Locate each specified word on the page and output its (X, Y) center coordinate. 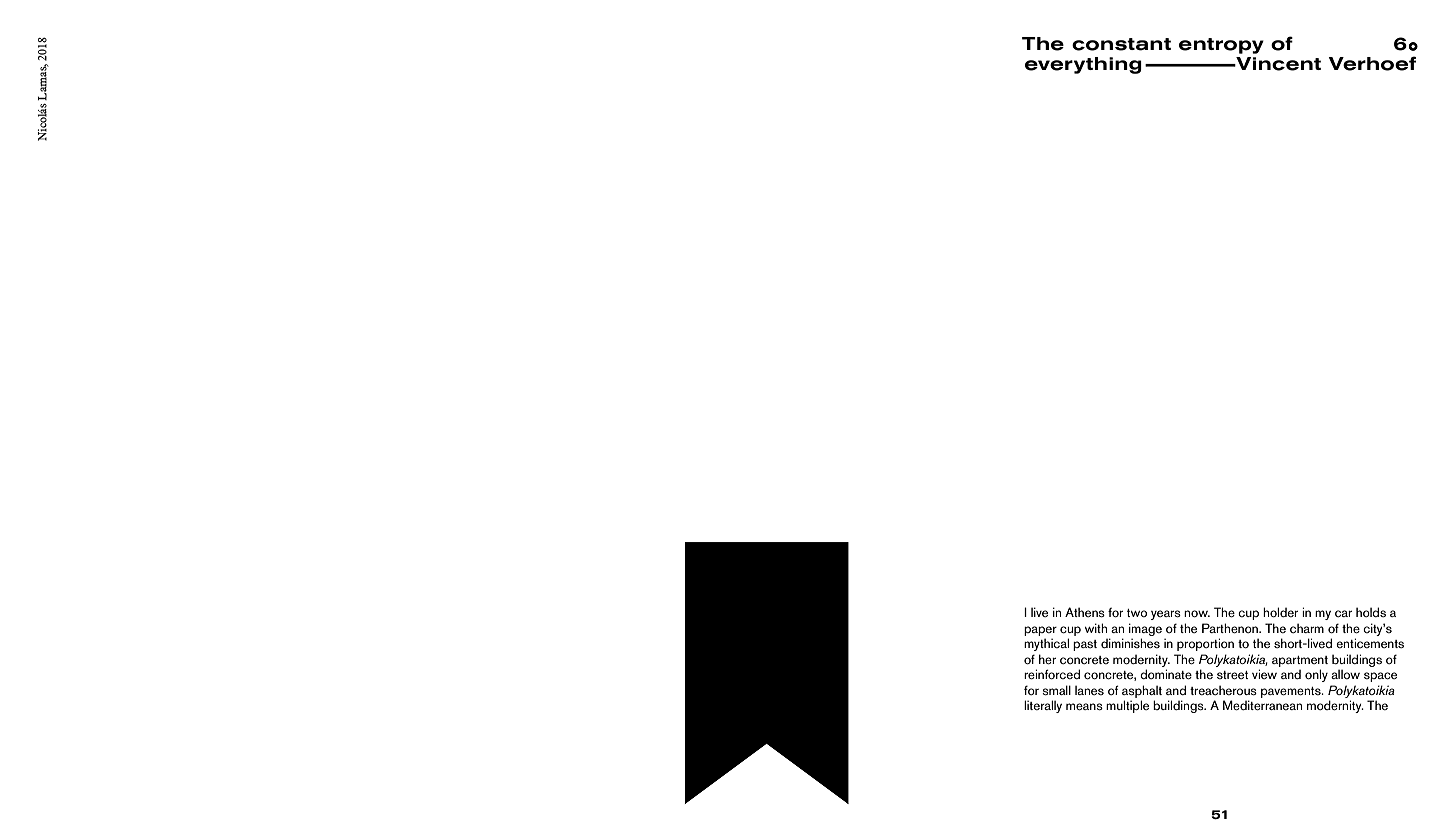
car (1343, 614)
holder (1280, 612)
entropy (1221, 46)
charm (1307, 628)
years (1166, 615)
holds (1371, 612)
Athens (1085, 612)
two (1137, 613)
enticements (1370, 643)
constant (1121, 44)
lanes (1089, 690)
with (1096, 628)
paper (1040, 631)
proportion (1205, 644)
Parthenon (1231, 628)
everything (1083, 65)
